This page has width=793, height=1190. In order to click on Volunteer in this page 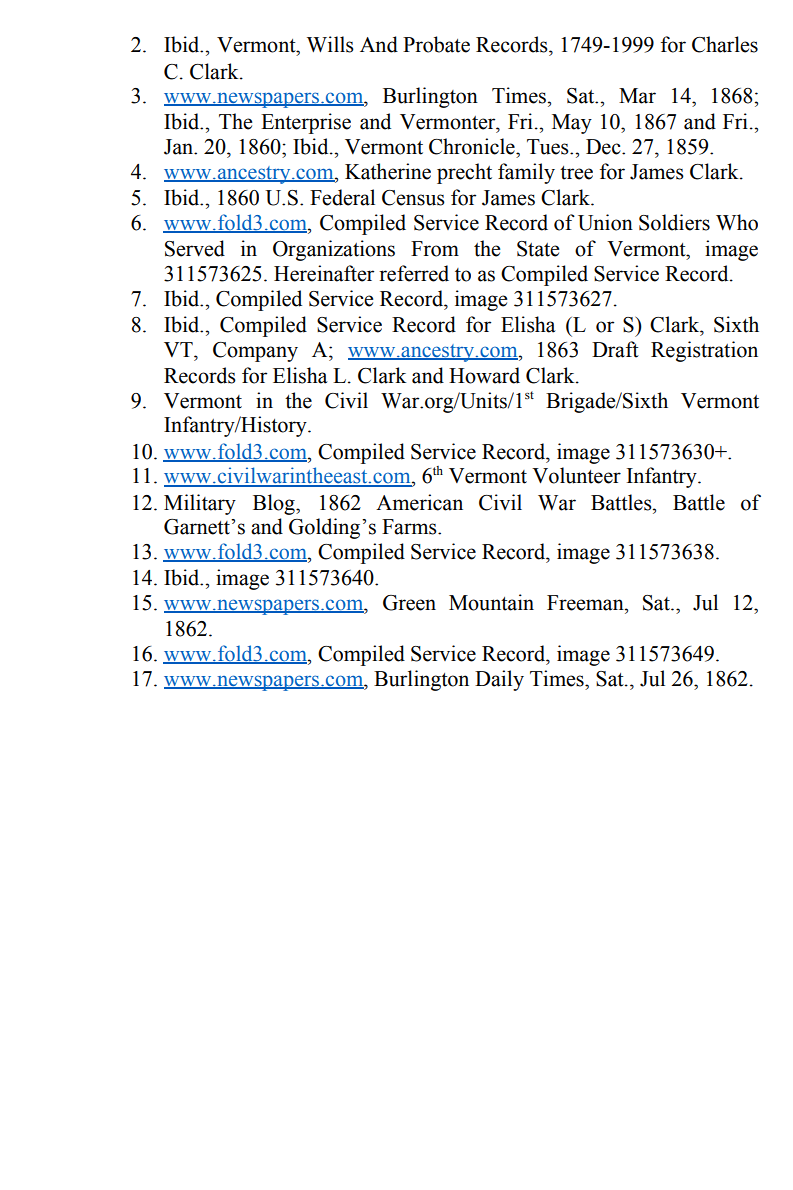, I will do `click(576, 475)`.
